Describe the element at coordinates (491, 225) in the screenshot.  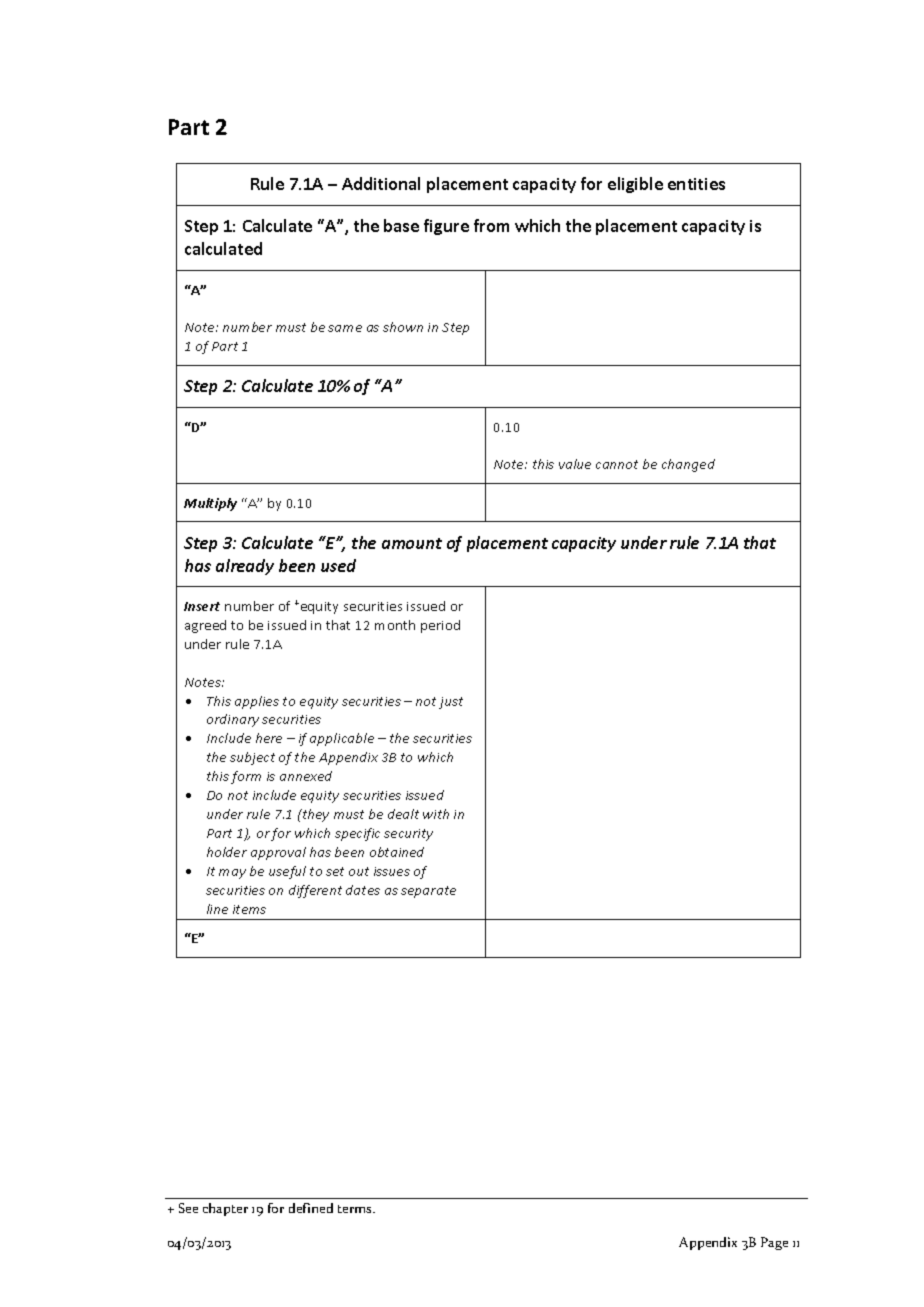
I see `from` at that location.
